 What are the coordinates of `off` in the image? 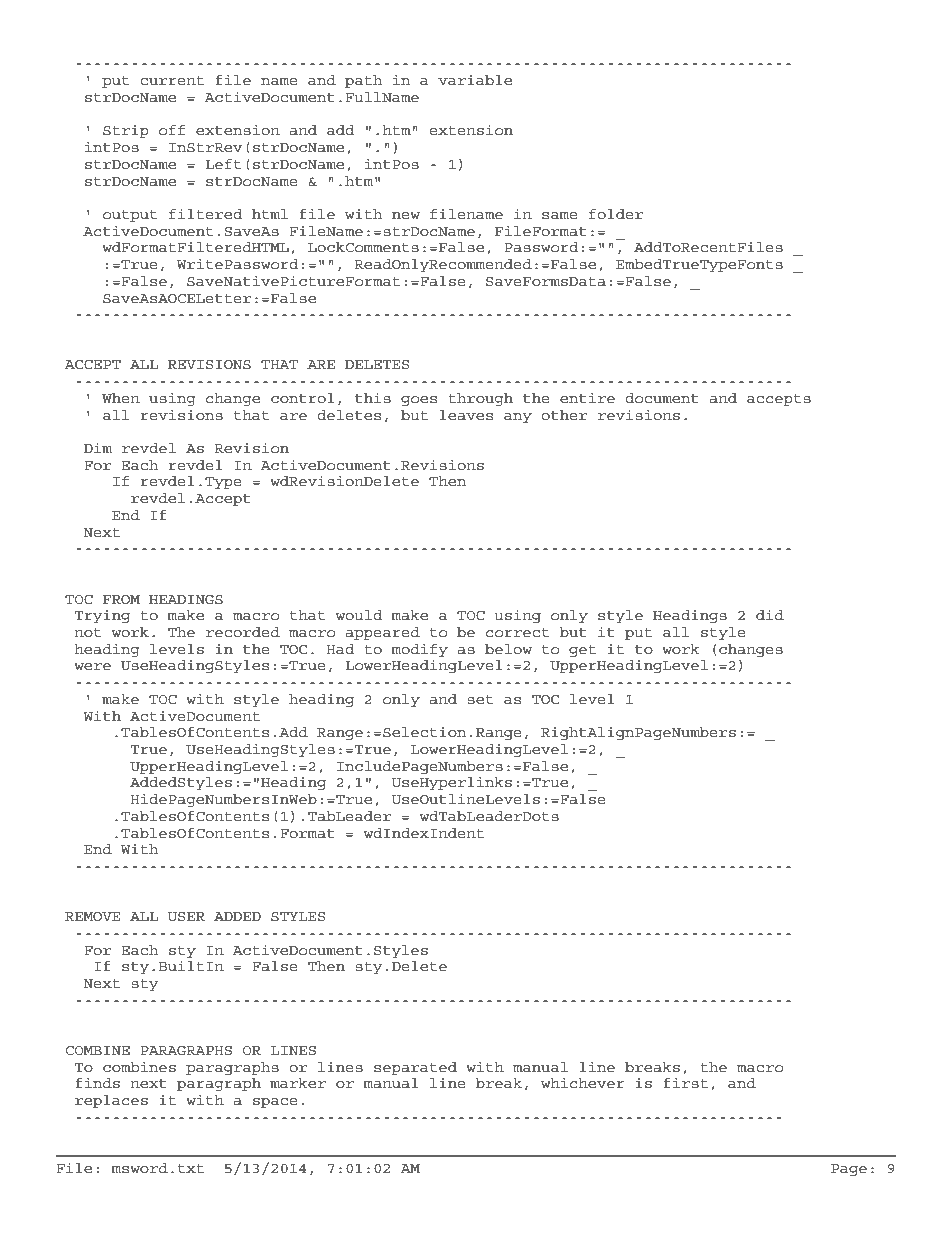 It's located at (172, 130).
